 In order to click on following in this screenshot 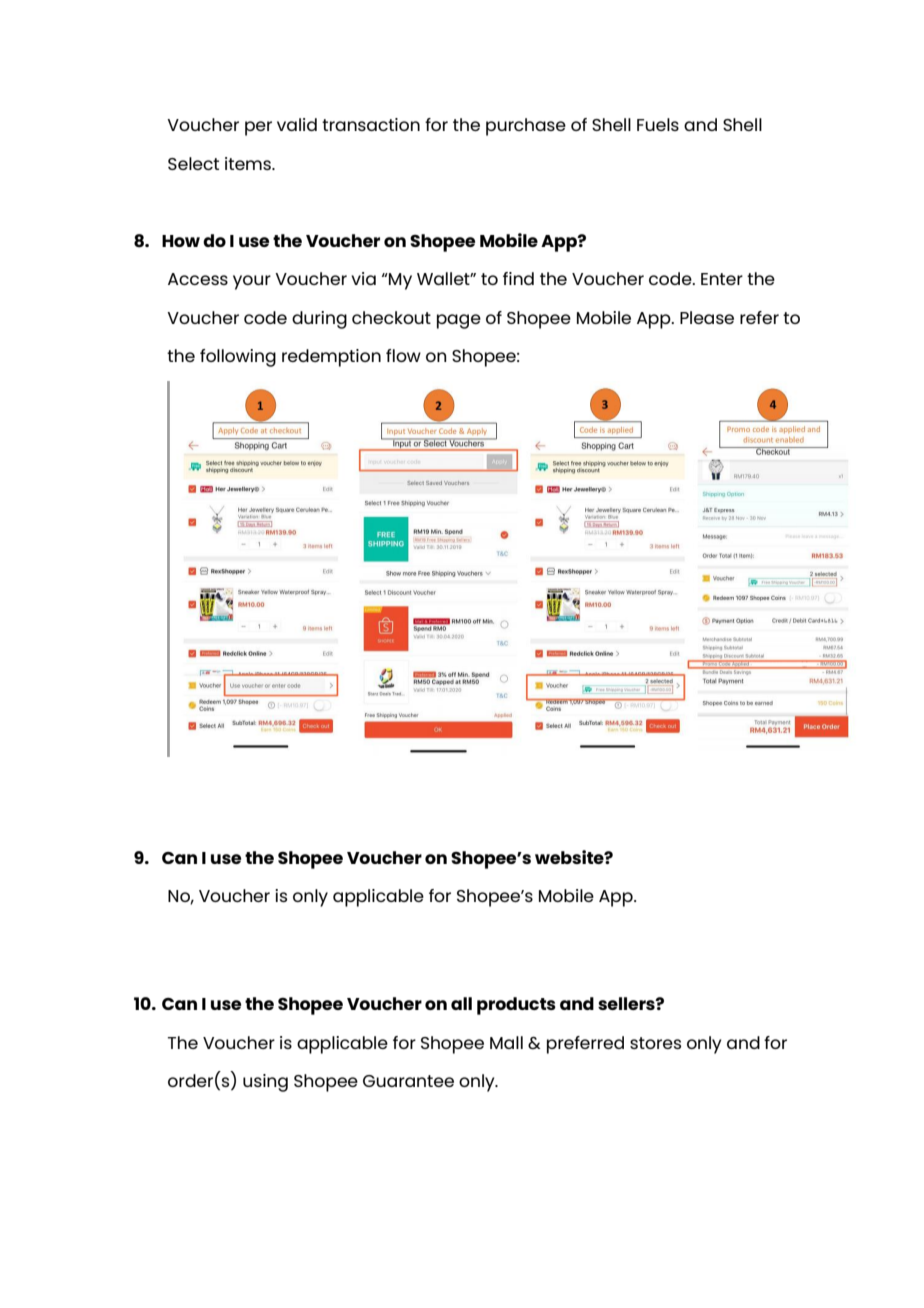, I will do `click(238, 358)`.
